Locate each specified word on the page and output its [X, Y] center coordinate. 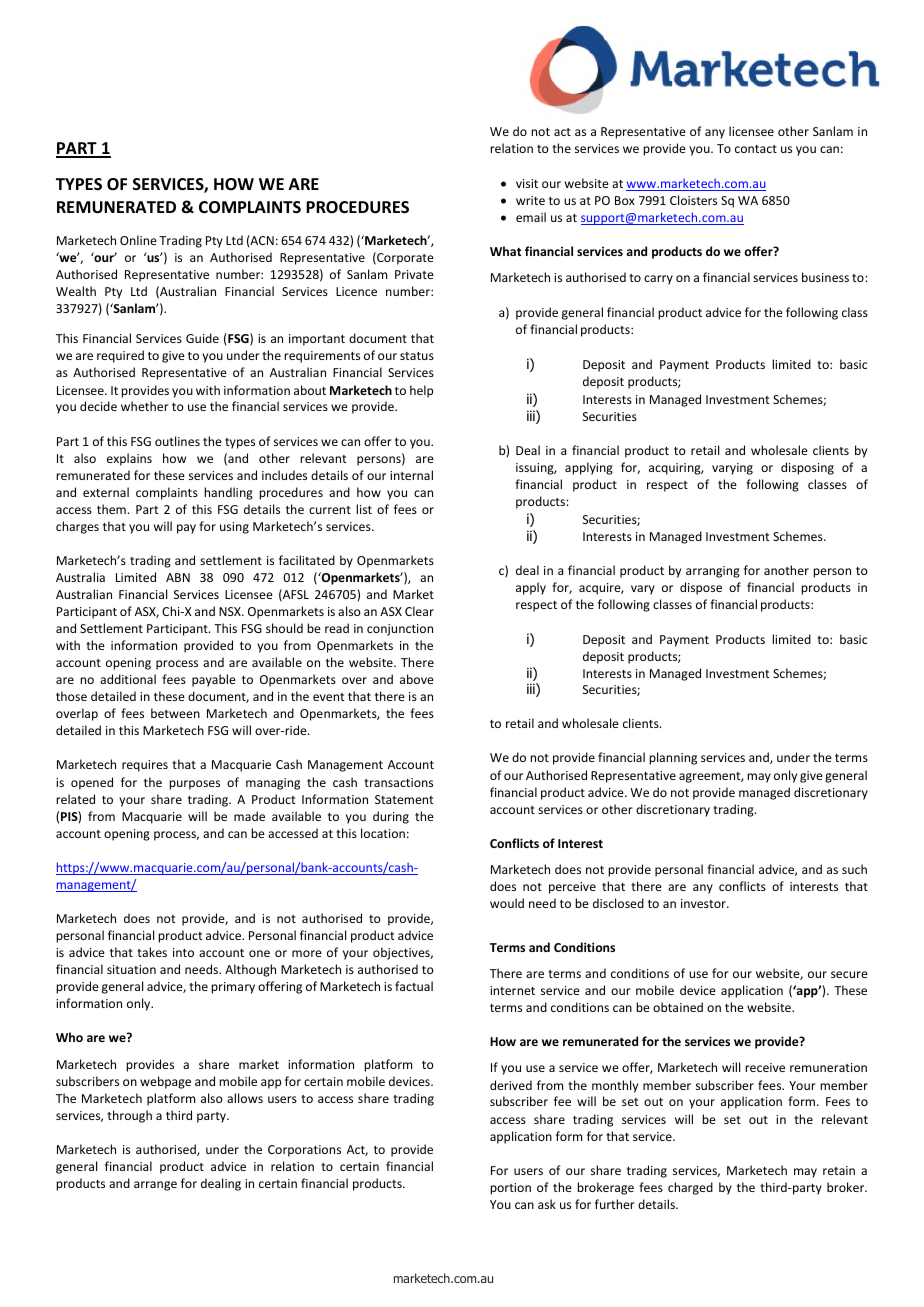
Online [138, 240]
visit [527, 183]
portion [510, 1189]
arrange [155, 1186]
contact [756, 149]
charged [690, 1188]
